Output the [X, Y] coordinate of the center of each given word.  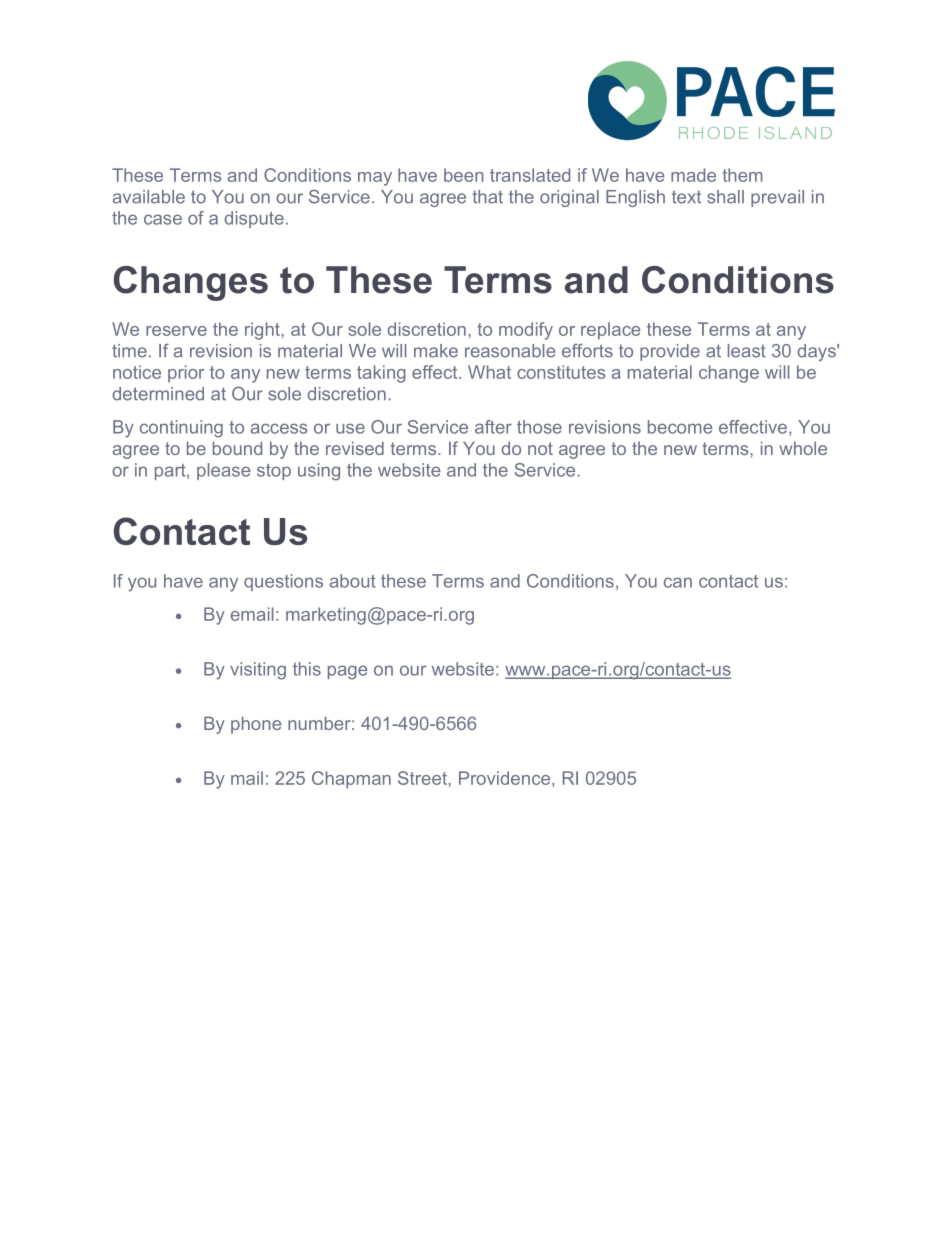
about [353, 581]
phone [256, 725]
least [747, 351]
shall [725, 197]
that [487, 197]
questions [283, 582]
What [489, 372]
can [678, 582]
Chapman [351, 780]
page [348, 672]
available [149, 197]
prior [186, 374]
